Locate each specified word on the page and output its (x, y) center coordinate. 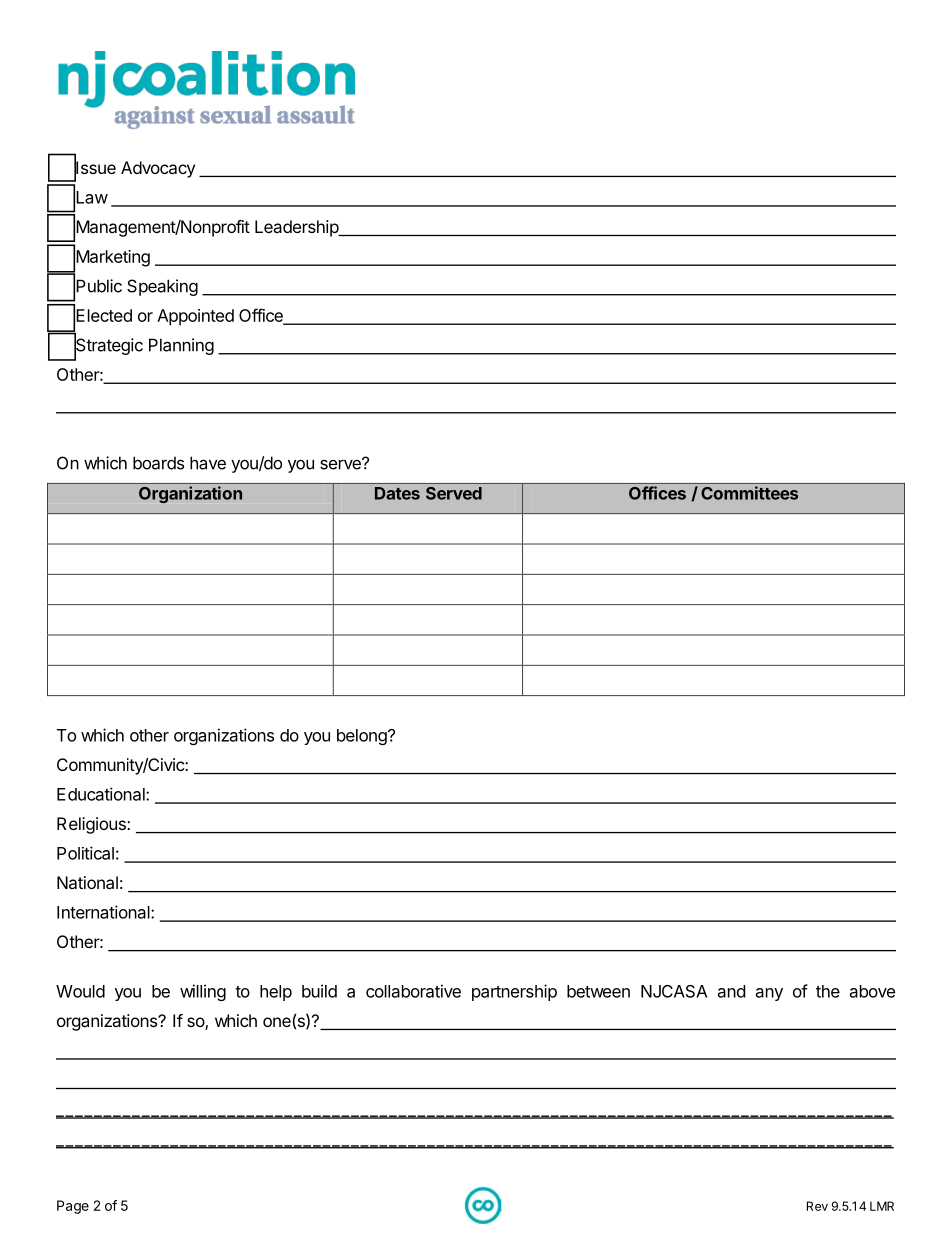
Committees (749, 493)
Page (73, 1207)
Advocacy (158, 169)
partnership (514, 992)
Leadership (297, 228)
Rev (817, 1206)
